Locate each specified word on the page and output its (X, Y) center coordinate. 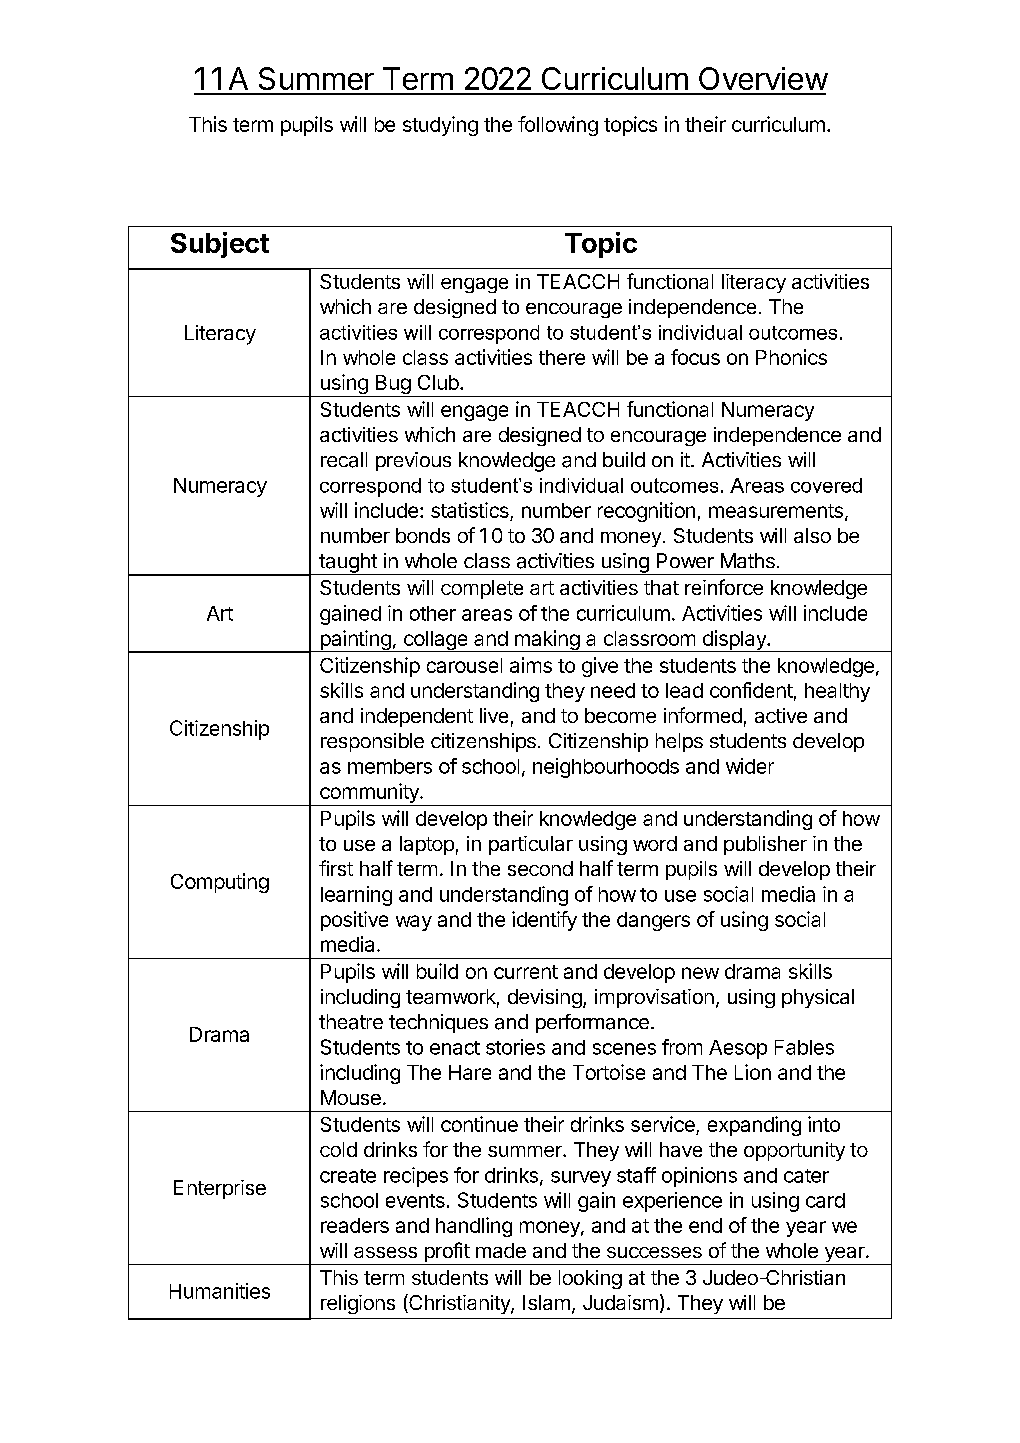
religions (358, 1304)
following (558, 126)
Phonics (791, 357)
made (501, 1250)
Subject (220, 245)
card (825, 1200)
